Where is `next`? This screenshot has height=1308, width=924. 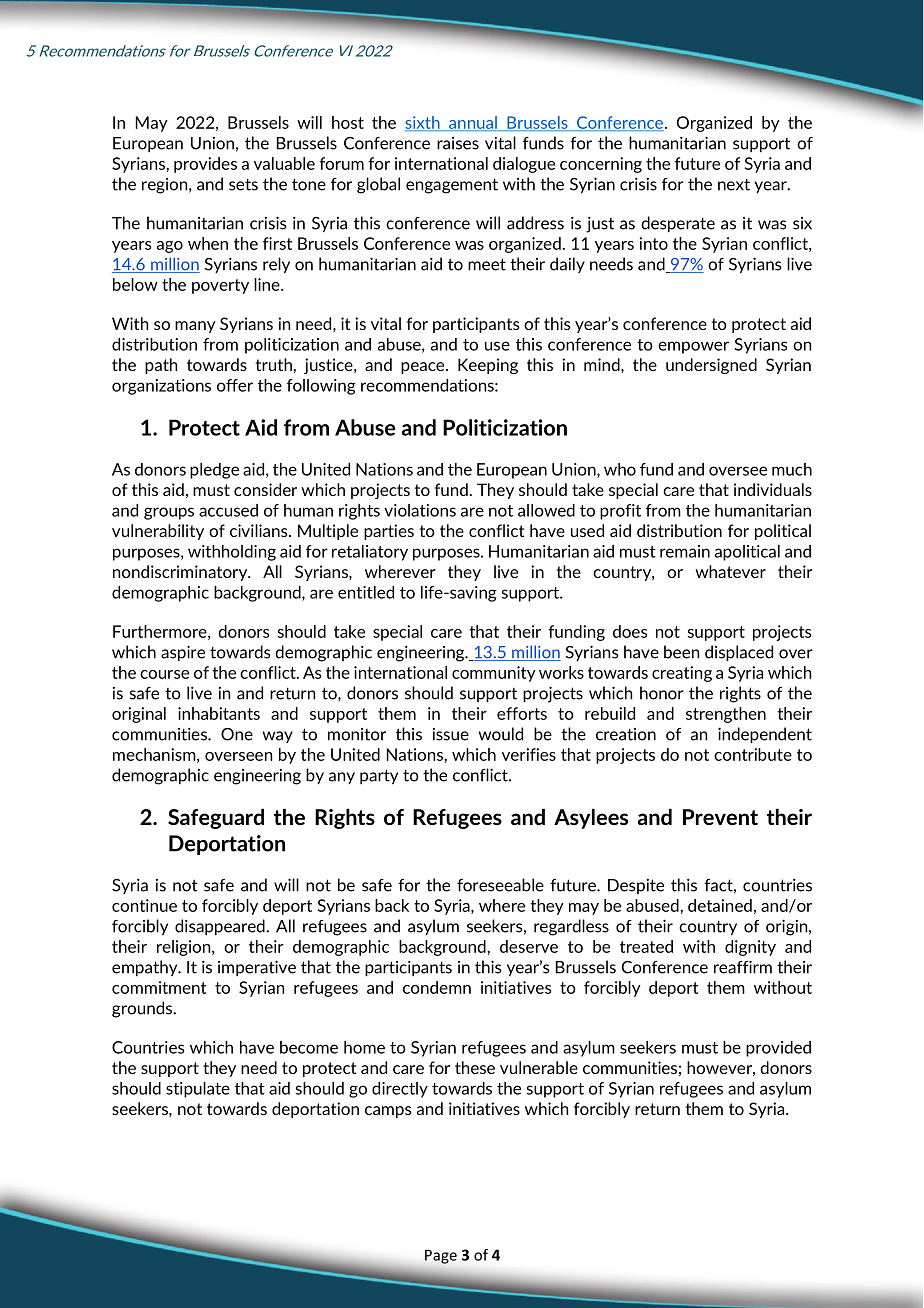
next is located at coordinates (734, 184).
